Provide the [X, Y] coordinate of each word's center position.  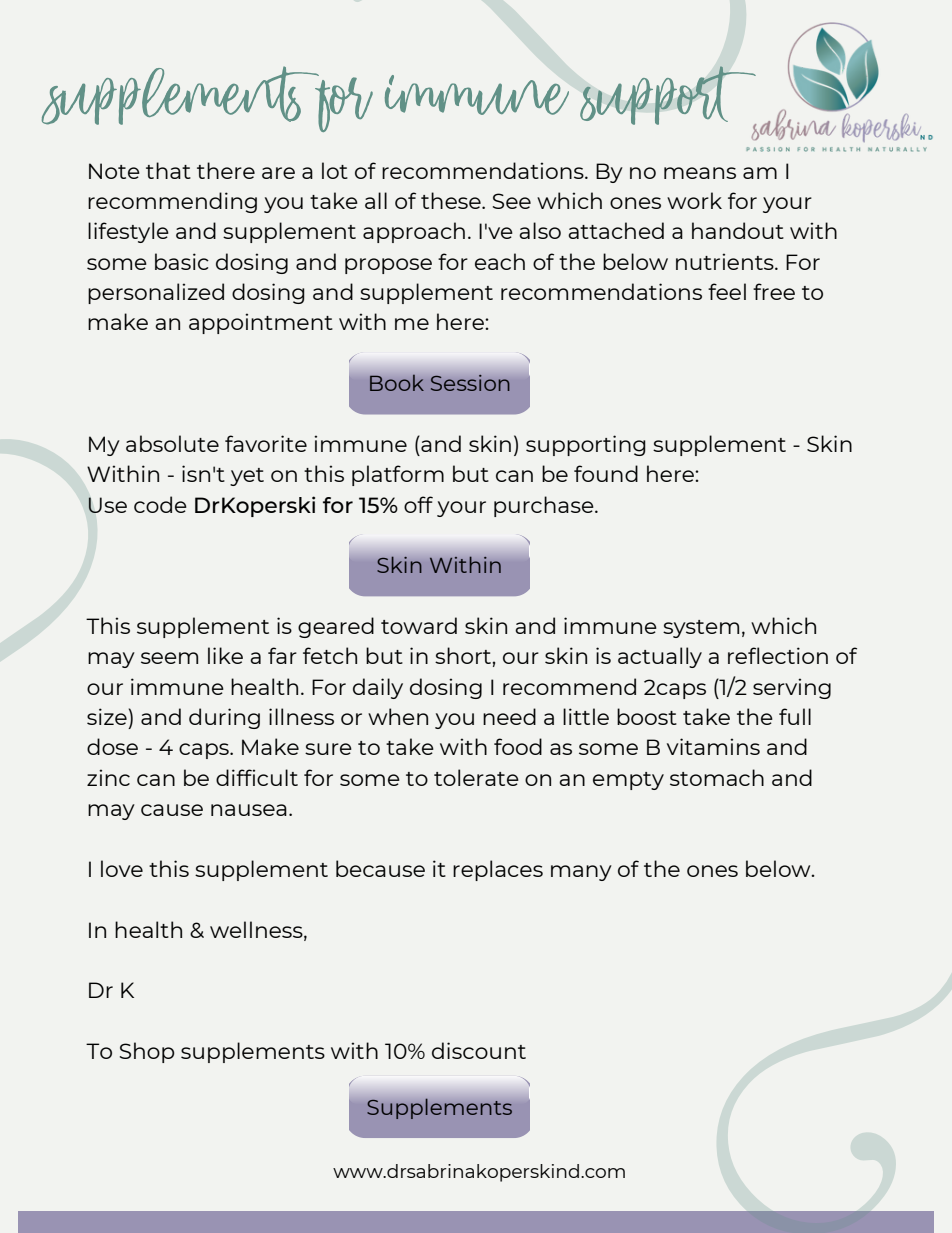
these [452, 200]
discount [479, 1050]
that [168, 170]
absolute [172, 443]
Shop [147, 1052]
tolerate [476, 777]
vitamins [713, 746]
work [694, 200]
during [224, 718]
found [606, 473]
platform [398, 475]
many [581, 873]
